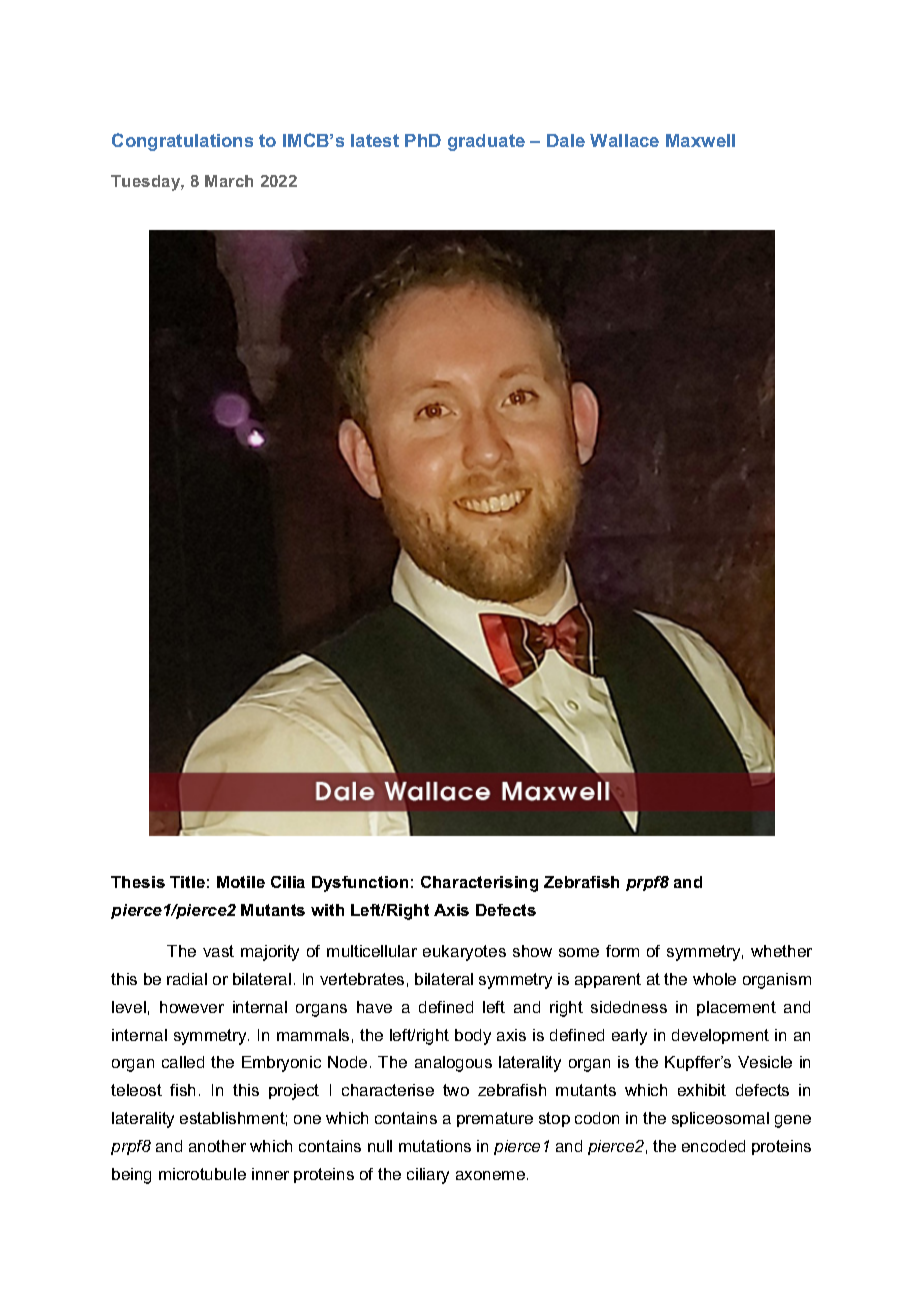  What do you see at coordinates (713, 1146) in the document?
I see `encoded` at bounding box center [713, 1146].
